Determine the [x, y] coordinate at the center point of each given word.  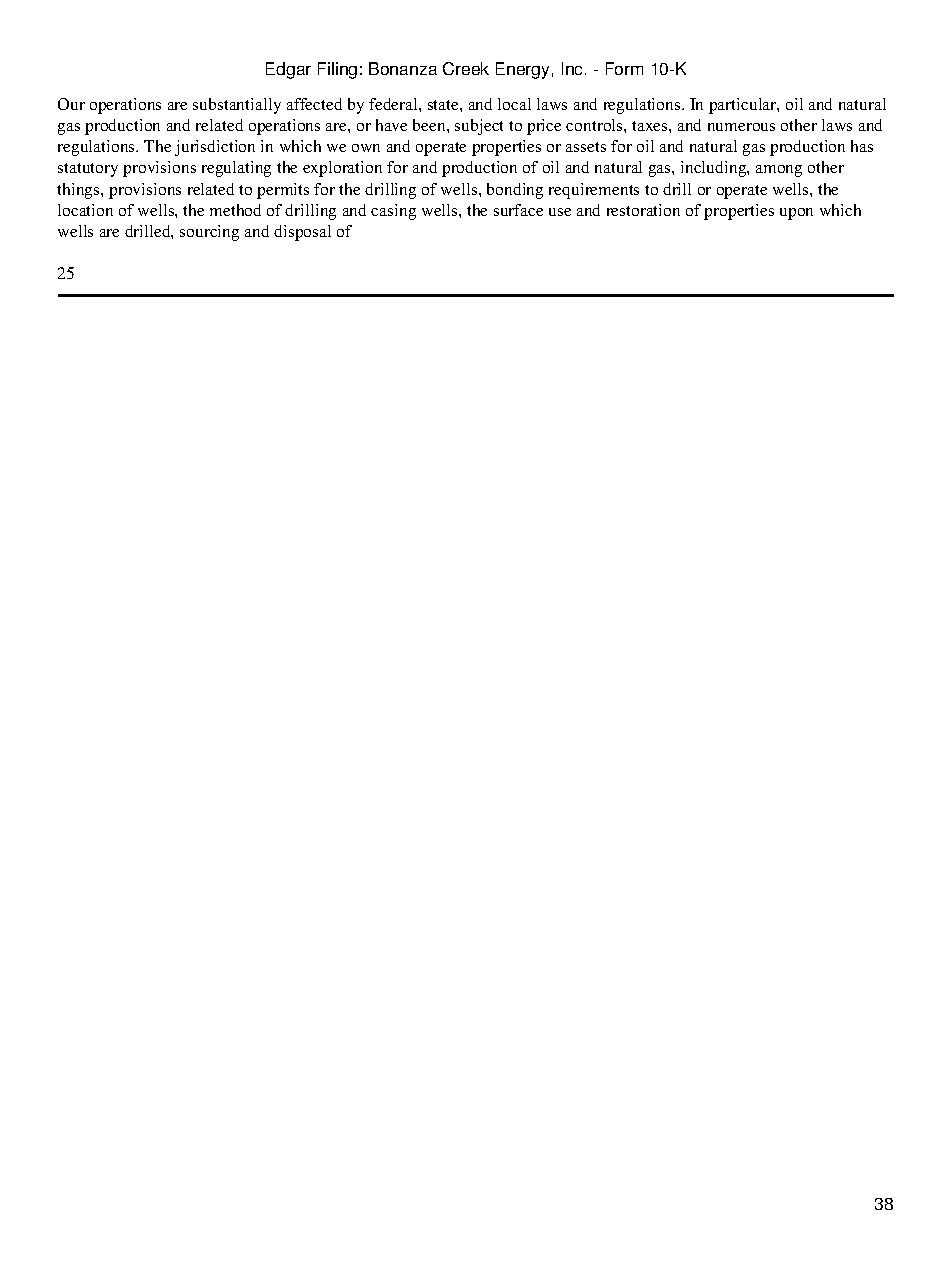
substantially [237, 106]
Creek [466, 68]
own [366, 148]
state [444, 105]
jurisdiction [215, 148]
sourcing [209, 233]
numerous [741, 127]
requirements [594, 191]
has [862, 146]
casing [393, 212]
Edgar [288, 70]
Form [624, 68]
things [79, 191]
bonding [515, 191]
